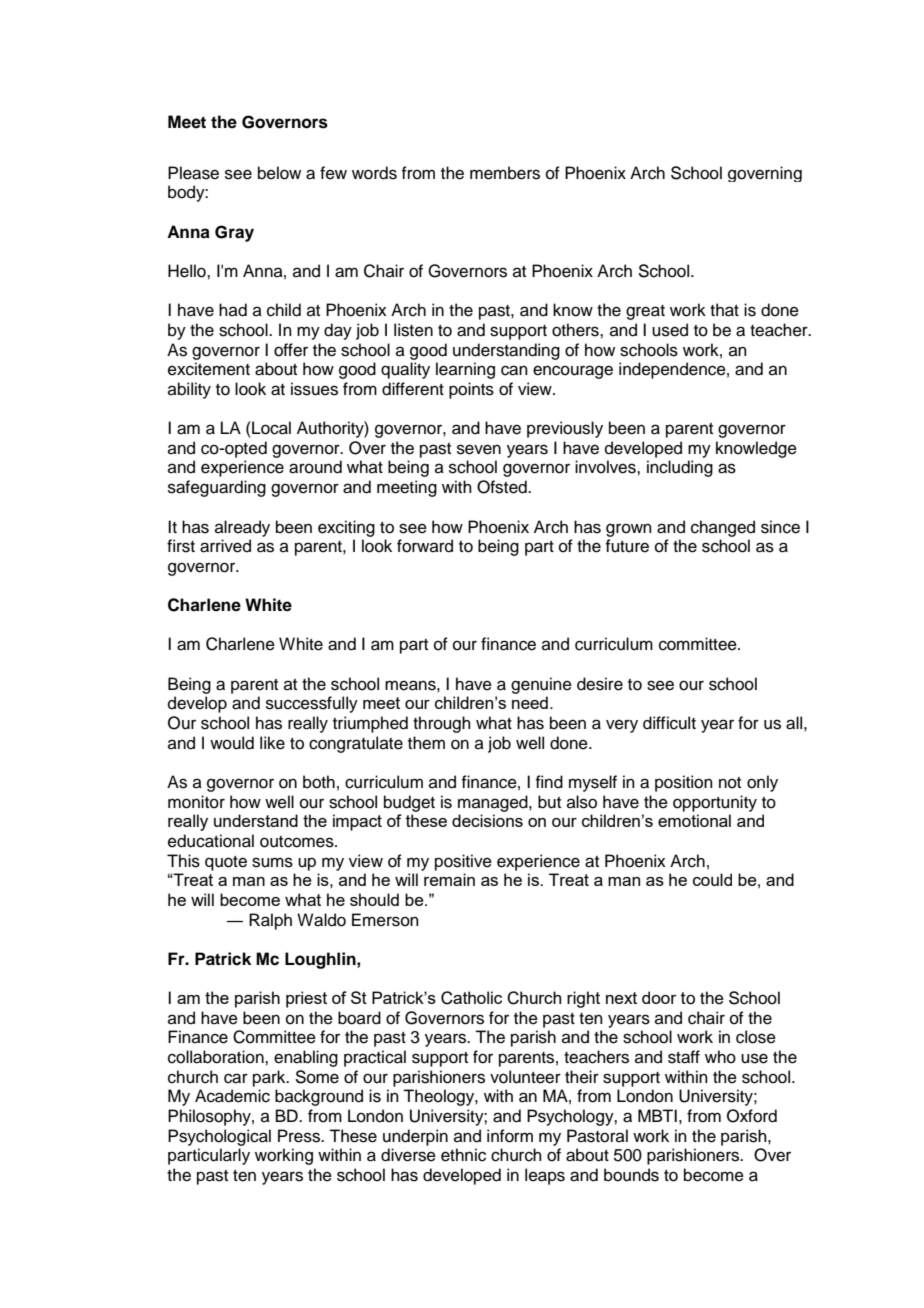 This document has width=924, height=1308. I want to click on points, so click(471, 390).
